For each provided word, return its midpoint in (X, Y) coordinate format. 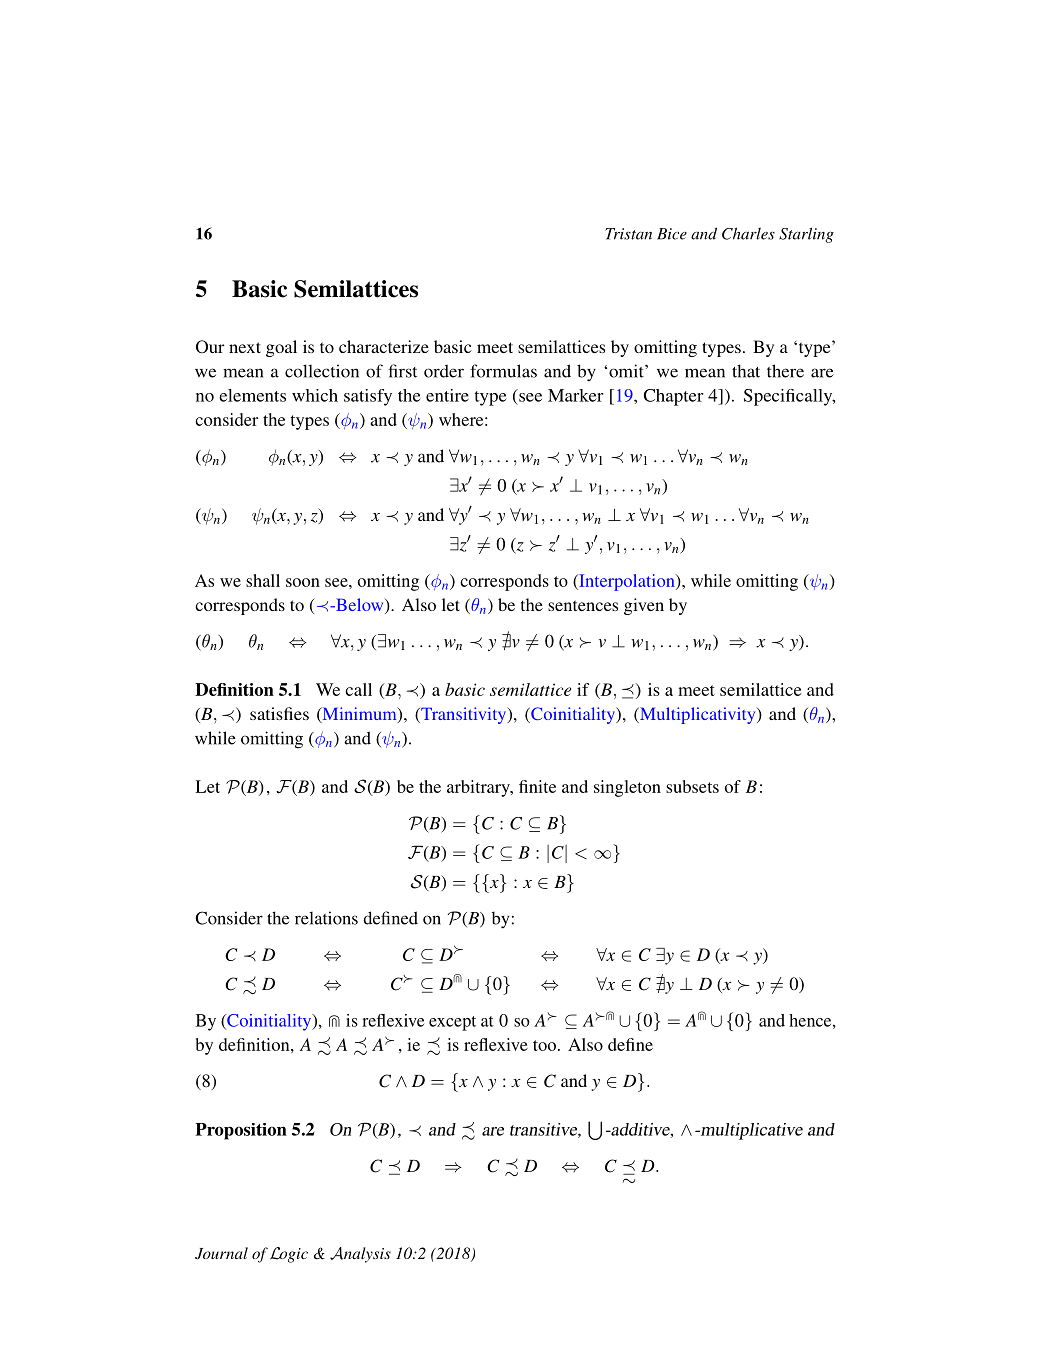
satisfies (279, 713)
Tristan (628, 234)
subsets (692, 786)
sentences (583, 605)
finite (537, 786)
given (644, 606)
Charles (748, 233)
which (315, 395)
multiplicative (750, 1131)
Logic (289, 1255)
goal (281, 348)
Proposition (241, 1131)
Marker (575, 395)
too (544, 1045)
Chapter (673, 397)
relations (326, 918)
